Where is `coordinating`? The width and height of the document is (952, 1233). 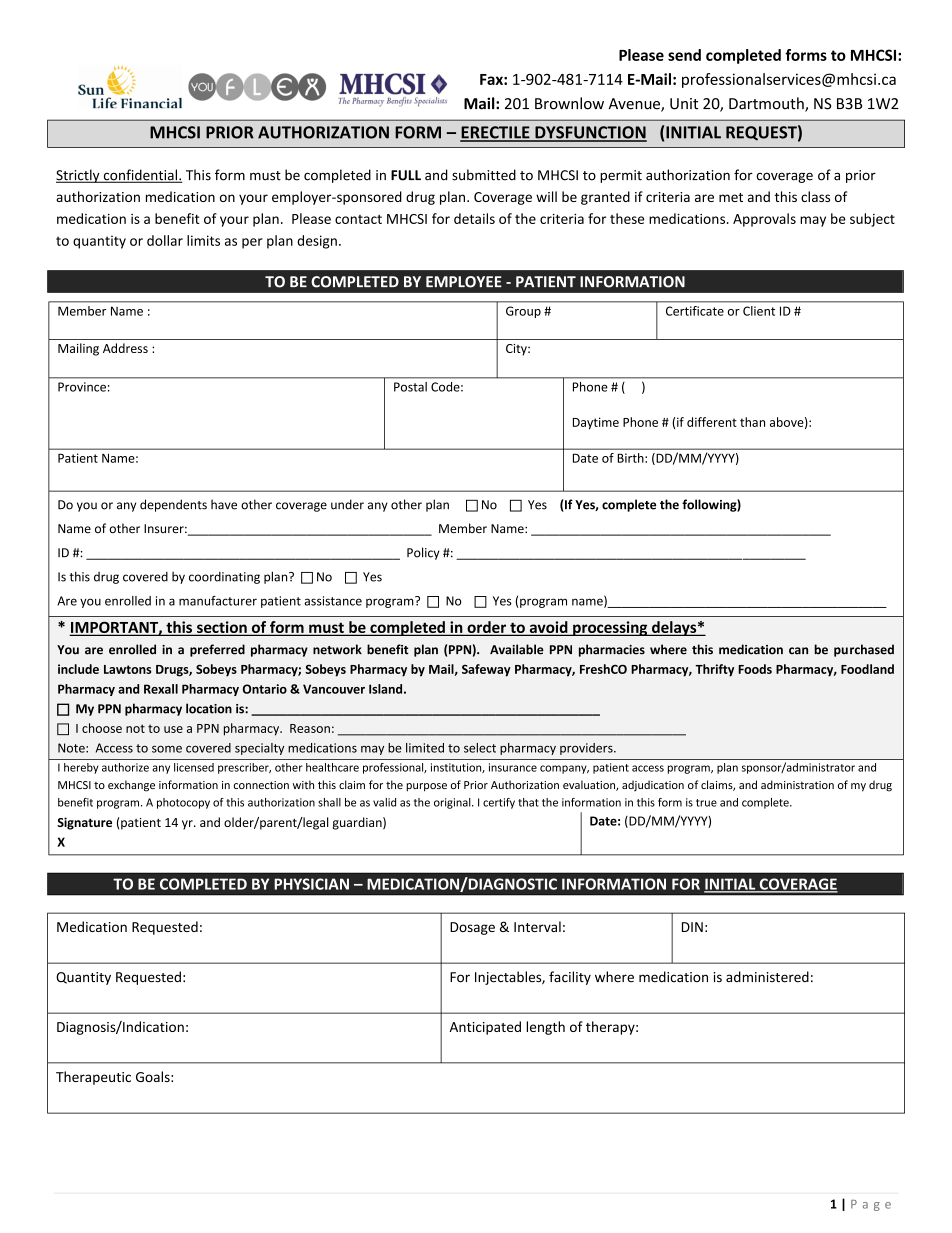
coordinating is located at coordinates (224, 578).
